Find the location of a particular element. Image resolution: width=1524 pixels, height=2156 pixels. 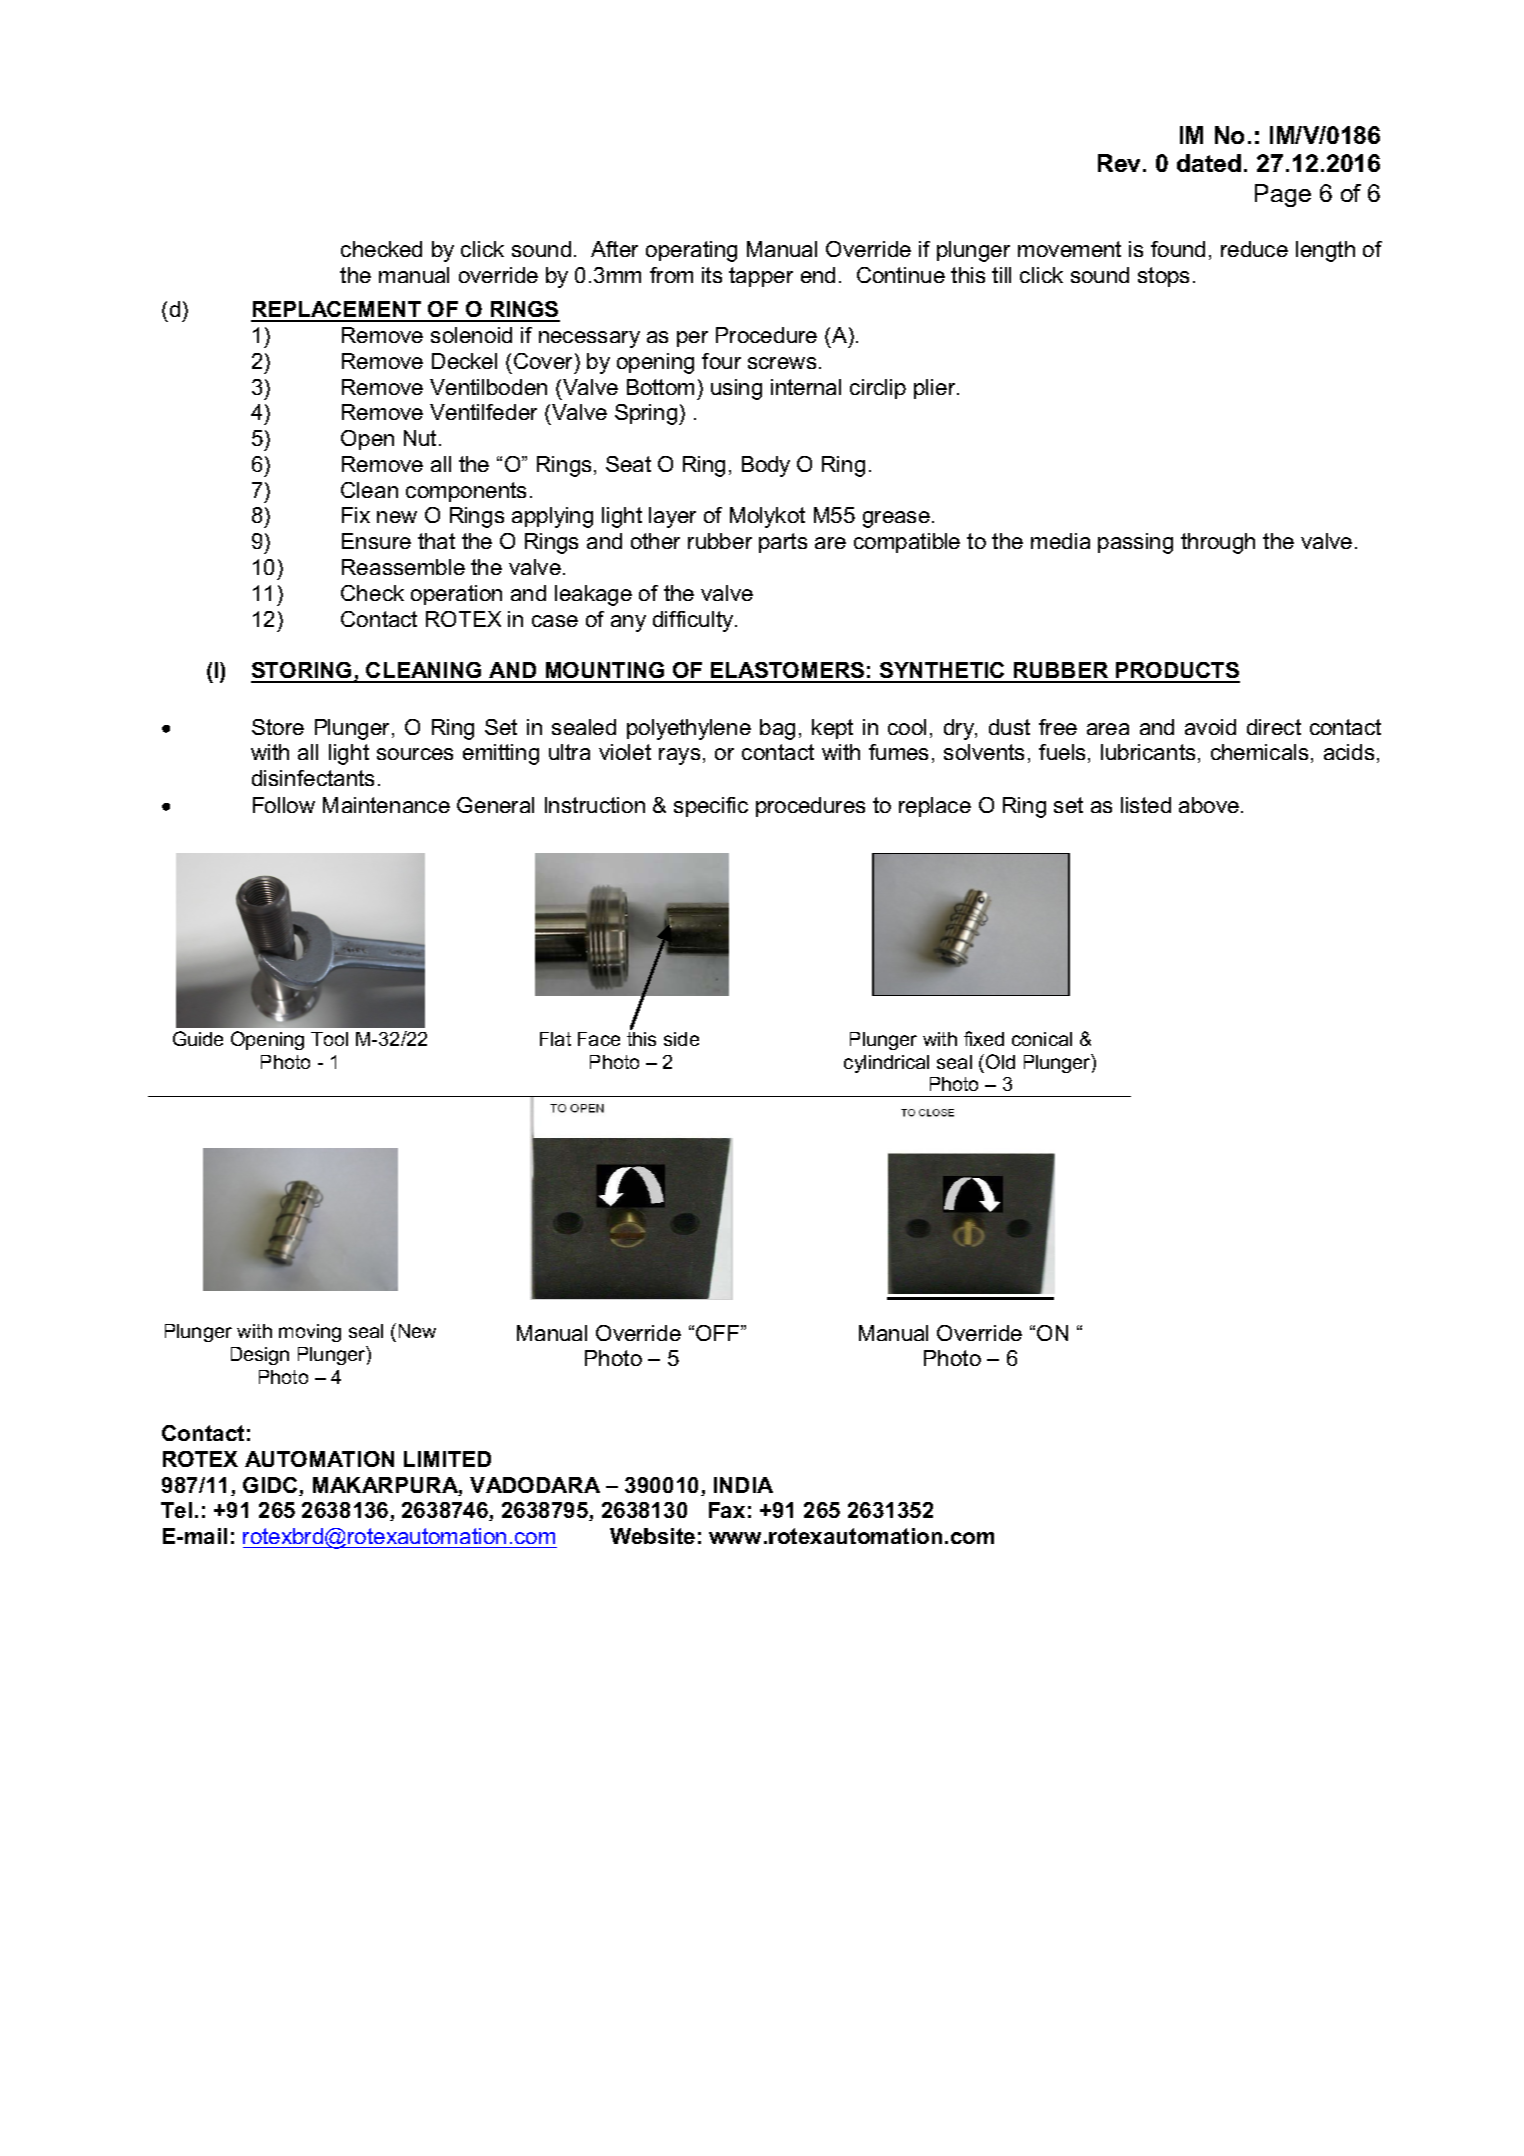

Tel is located at coordinates (176, 1510).
